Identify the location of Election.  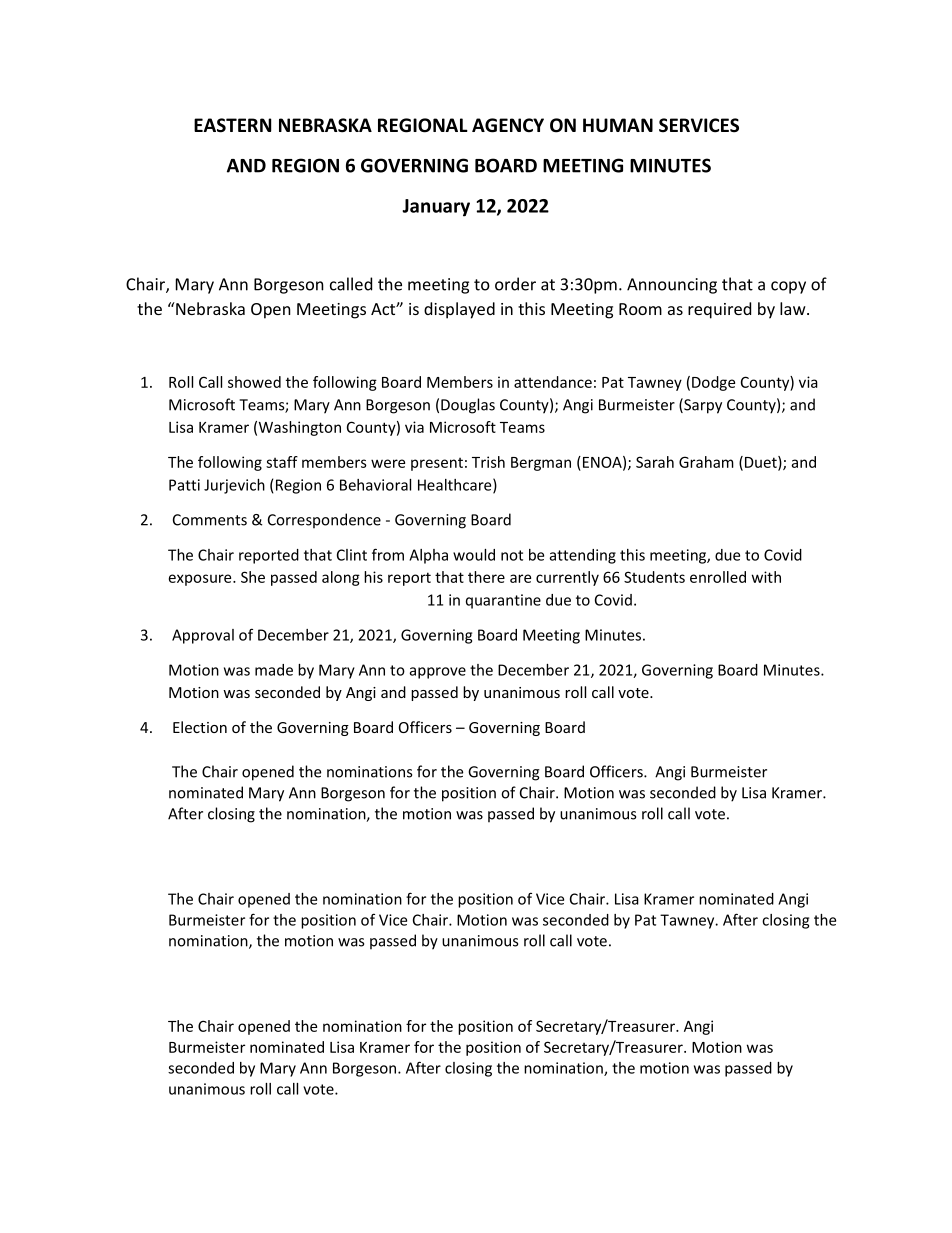
(200, 727).
